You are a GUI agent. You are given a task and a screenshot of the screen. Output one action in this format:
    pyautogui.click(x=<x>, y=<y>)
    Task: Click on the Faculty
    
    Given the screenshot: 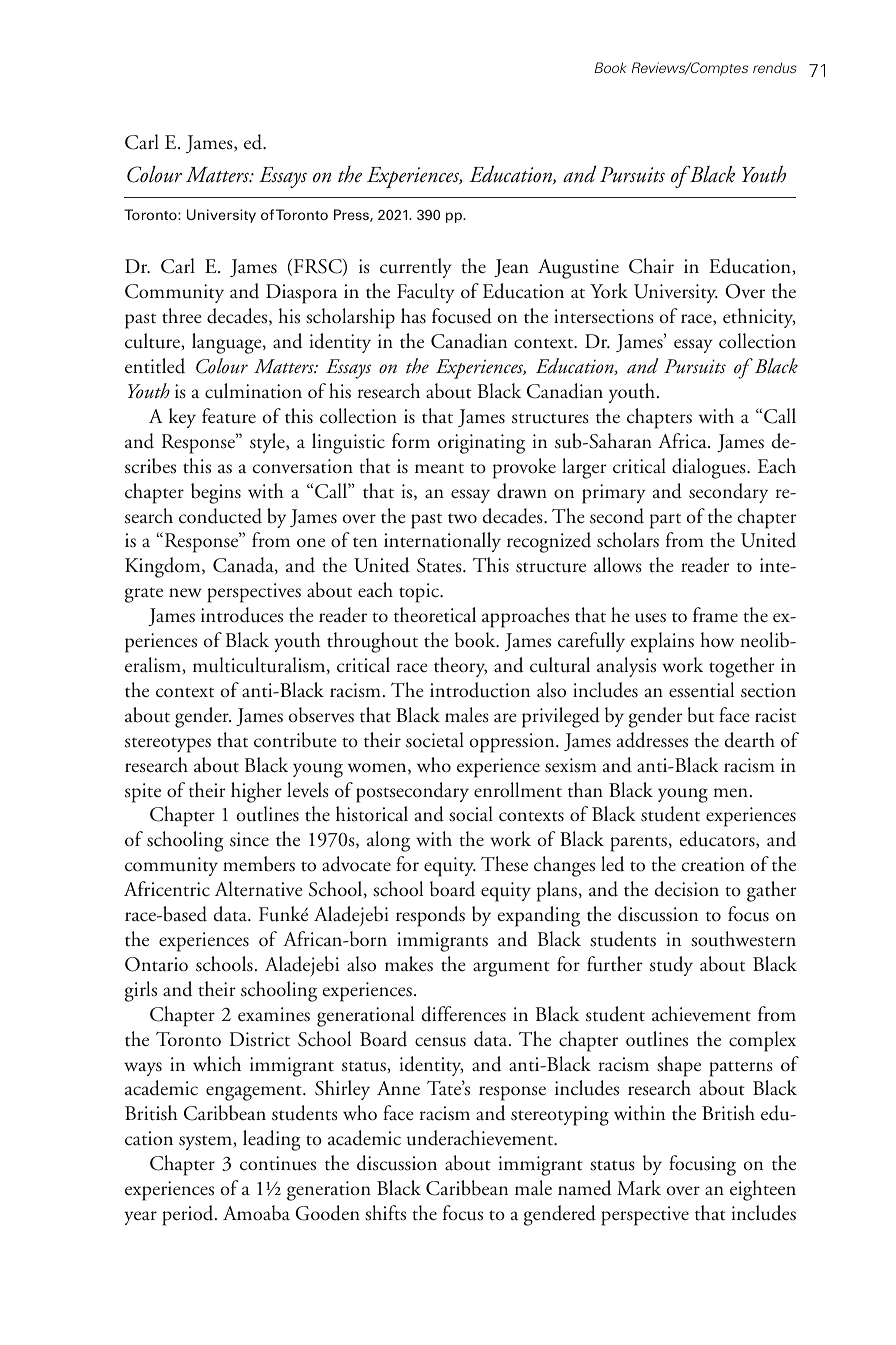 What is the action you would take?
    pyautogui.click(x=426, y=293)
